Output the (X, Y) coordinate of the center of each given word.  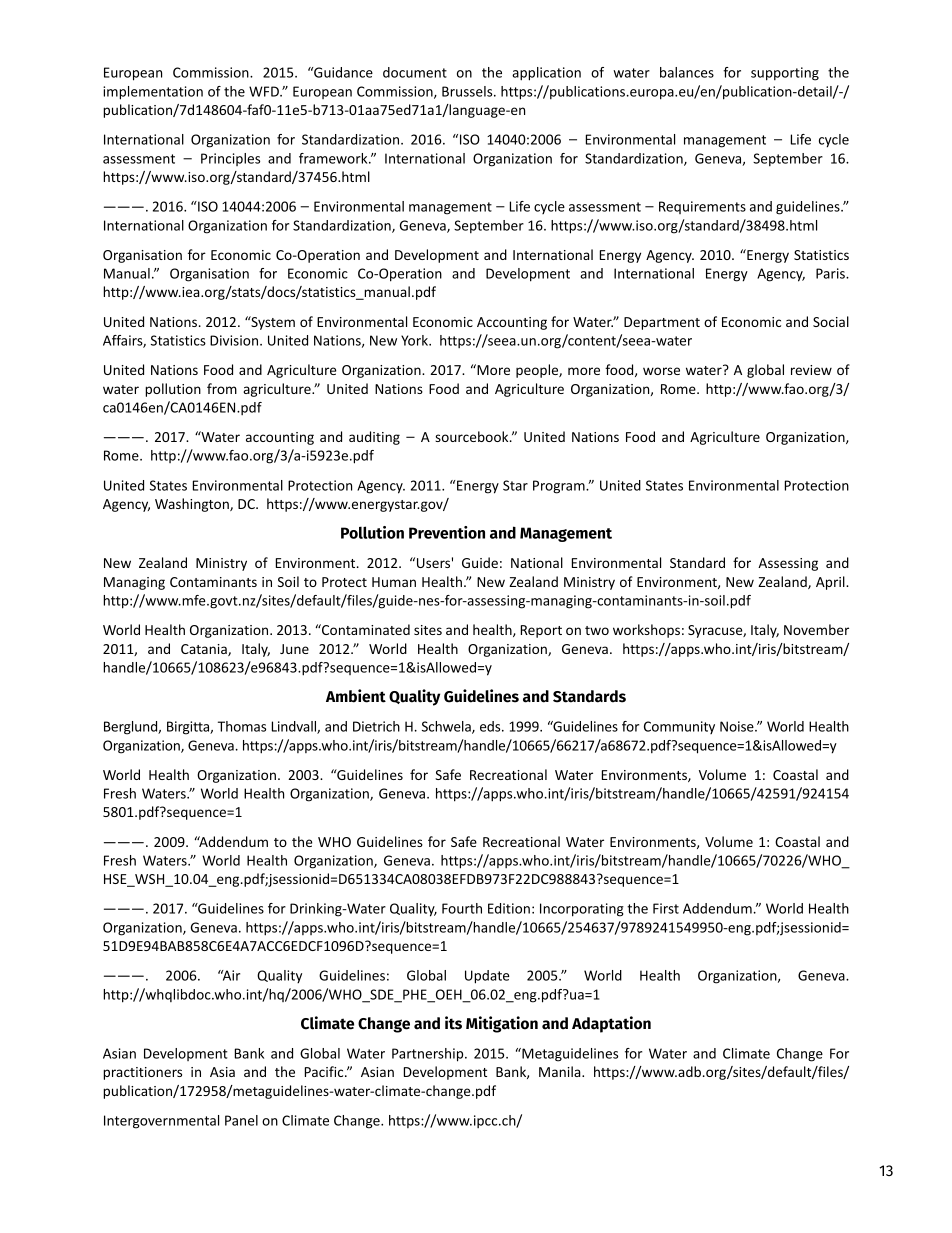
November (816, 629)
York (415, 340)
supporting (785, 74)
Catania (205, 650)
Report (541, 631)
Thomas (242, 726)
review (811, 370)
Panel (241, 1120)
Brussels (468, 91)
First (666, 908)
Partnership (429, 1055)
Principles (230, 159)
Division (235, 340)
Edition (509, 908)
